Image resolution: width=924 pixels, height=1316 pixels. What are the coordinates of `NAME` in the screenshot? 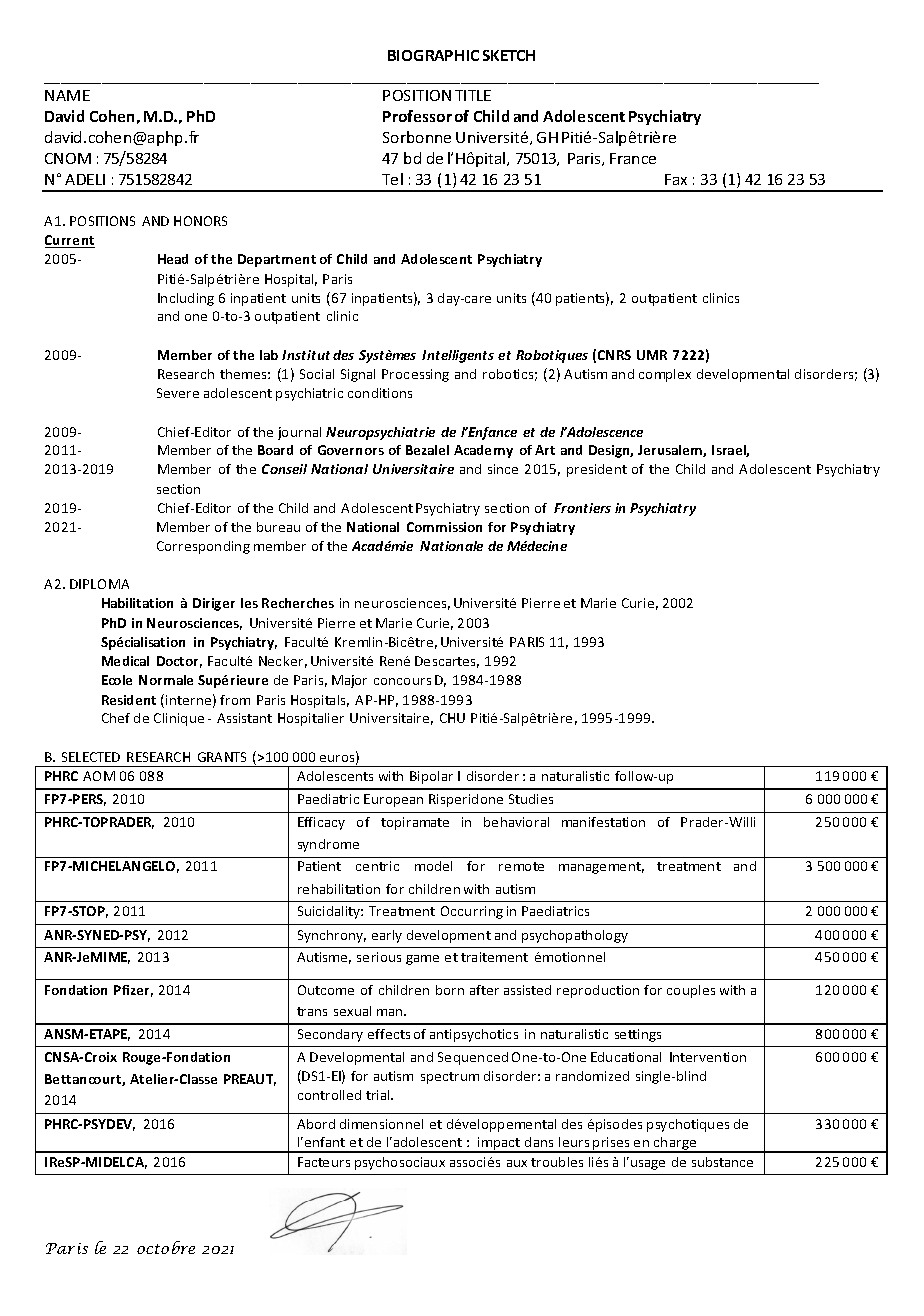 It's located at (67, 95).
